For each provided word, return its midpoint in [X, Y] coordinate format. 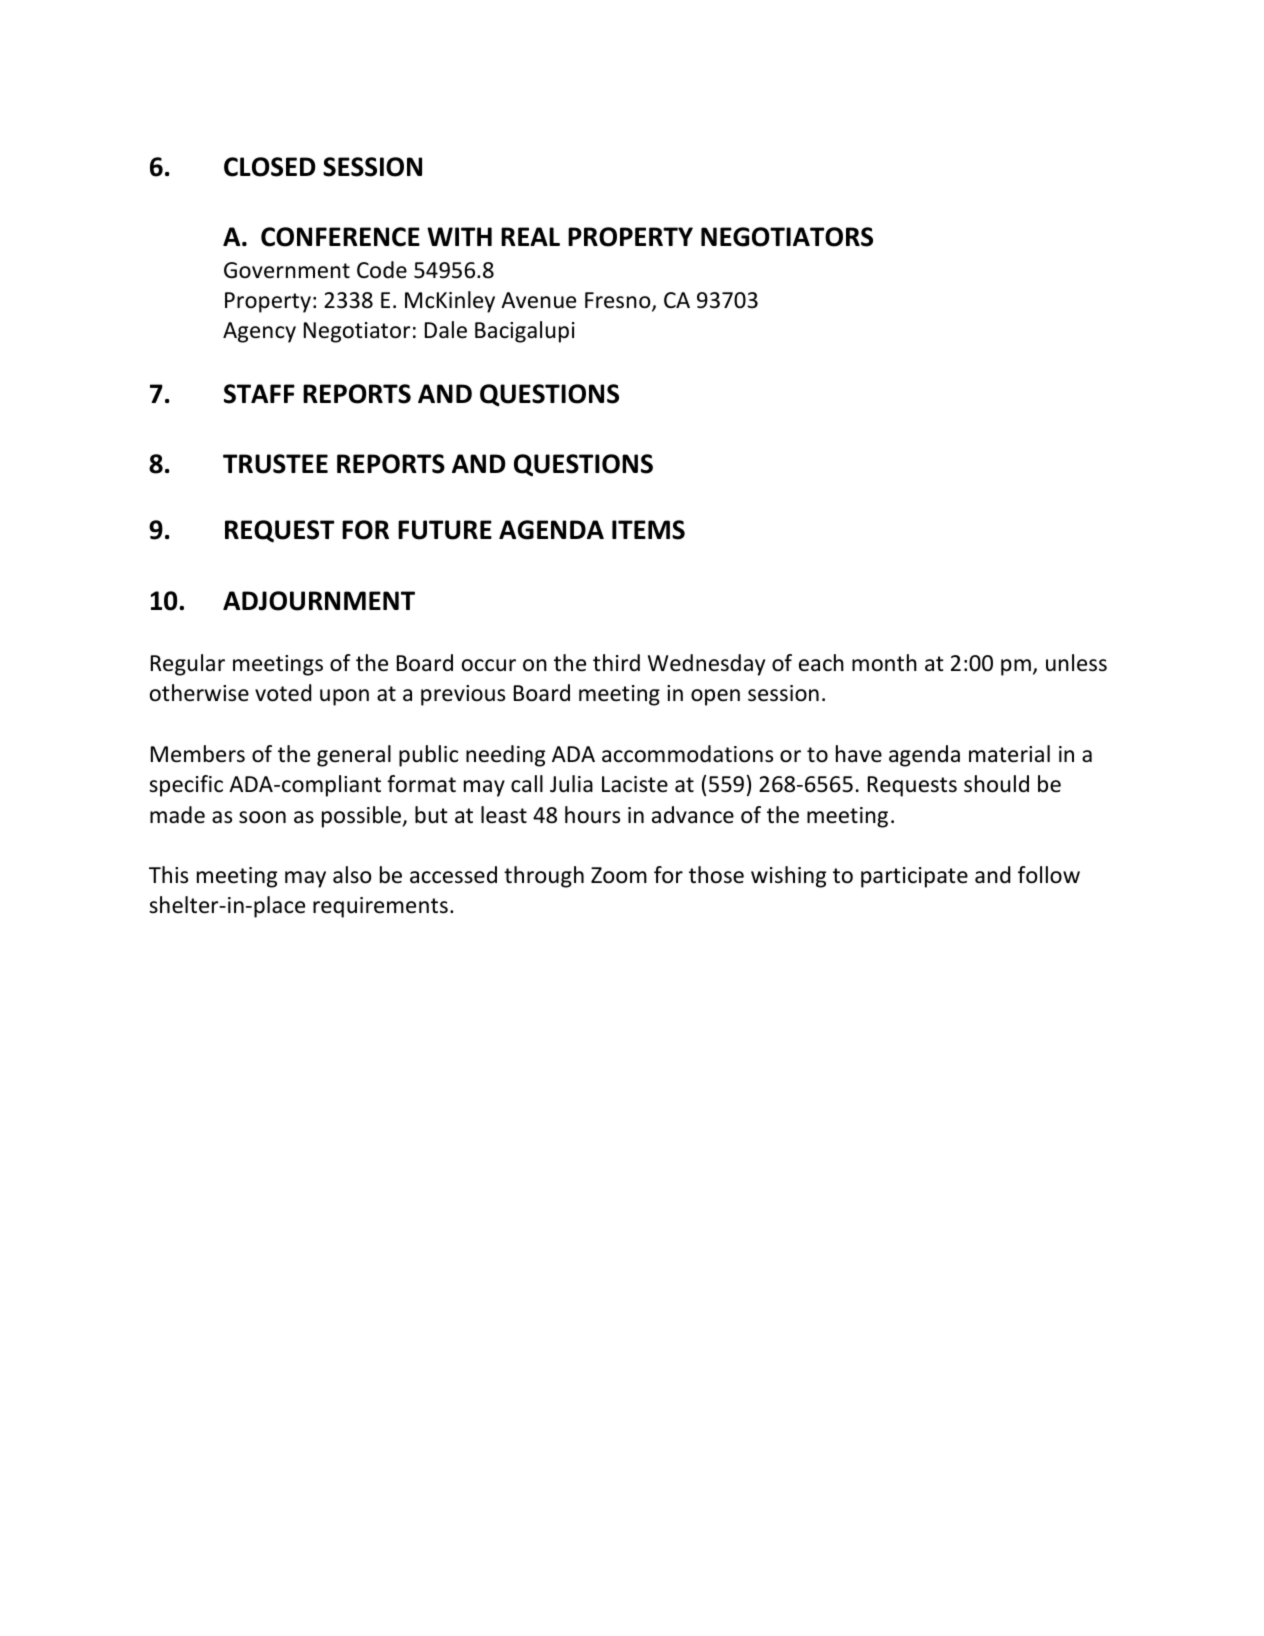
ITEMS [648, 530]
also [352, 875]
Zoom [619, 875]
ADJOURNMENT [319, 601]
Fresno [619, 301]
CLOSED [270, 167]
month [884, 663]
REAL [530, 236]
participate [914, 877]
